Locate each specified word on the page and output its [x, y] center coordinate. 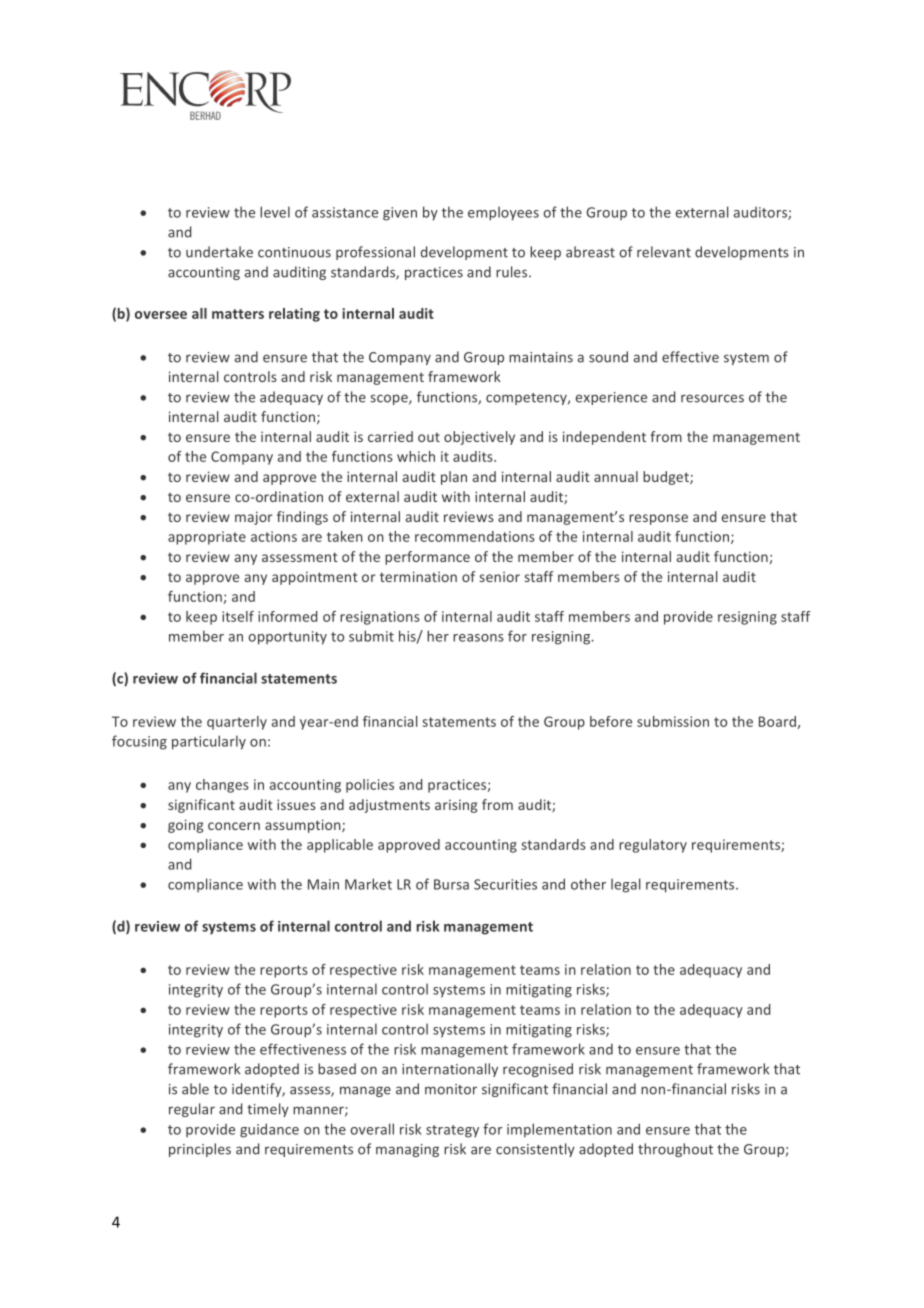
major [254, 518]
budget [667, 478]
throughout [675, 1150]
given [400, 214]
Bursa [451, 884]
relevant [664, 252]
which [416, 456]
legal [625, 885]
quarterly [237, 723]
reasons [478, 638]
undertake [219, 252]
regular [192, 1110]
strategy [452, 1131]
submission [673, 721]
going [185, 826]
